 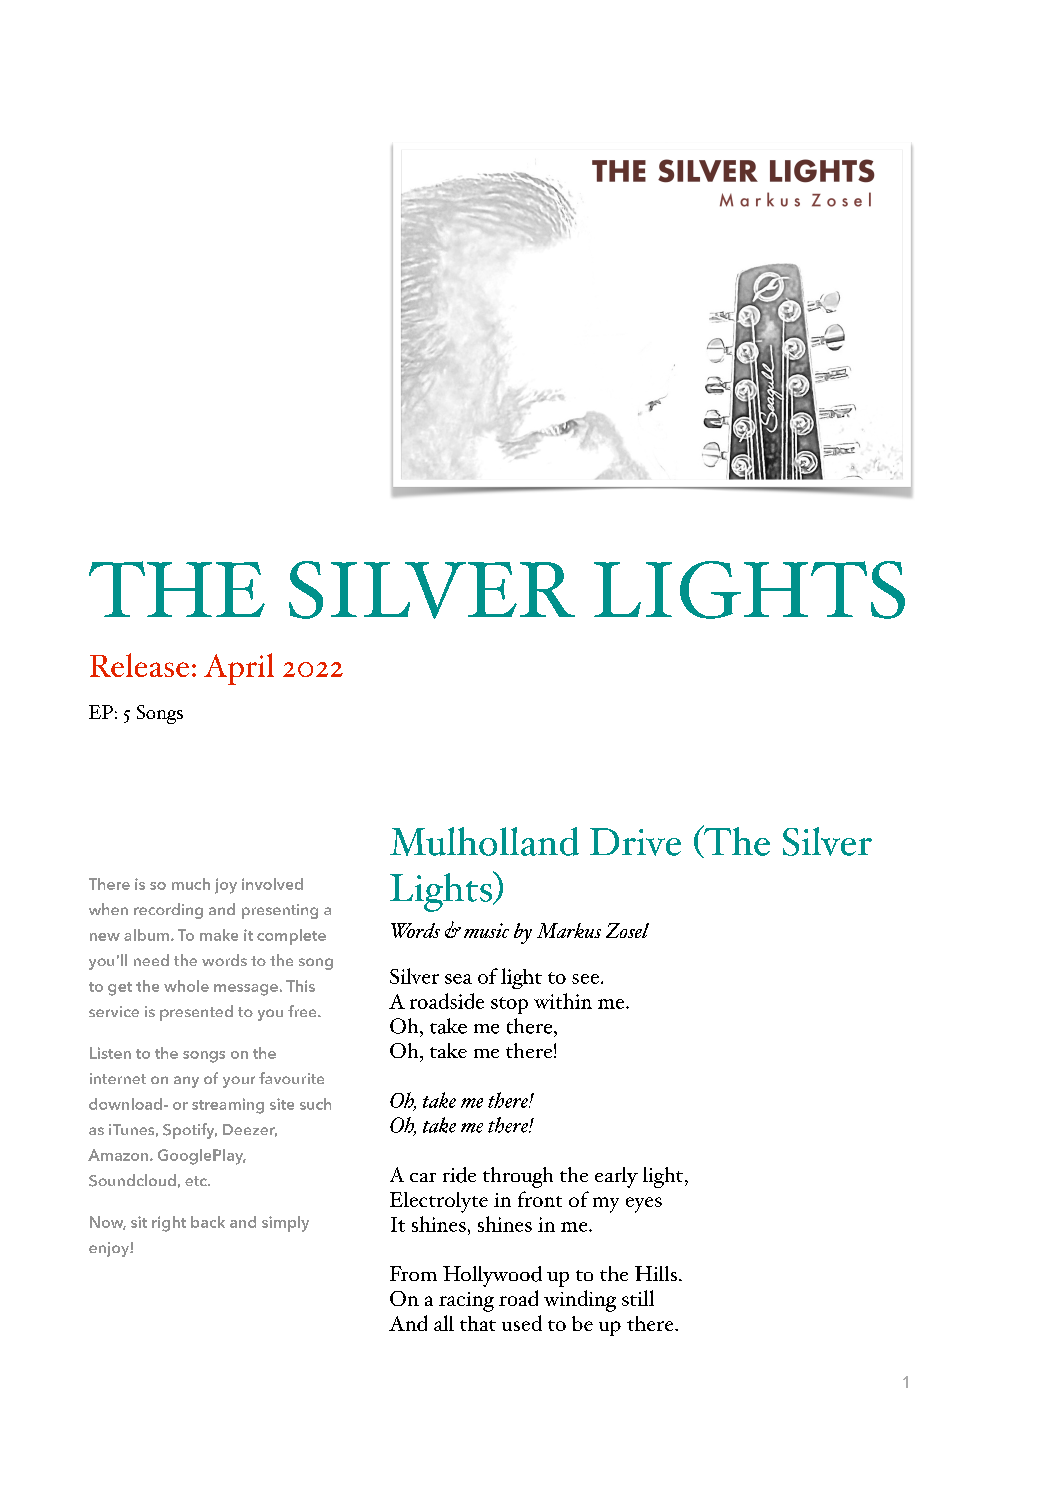 I want to click on much, so click(x=191, y=884).
